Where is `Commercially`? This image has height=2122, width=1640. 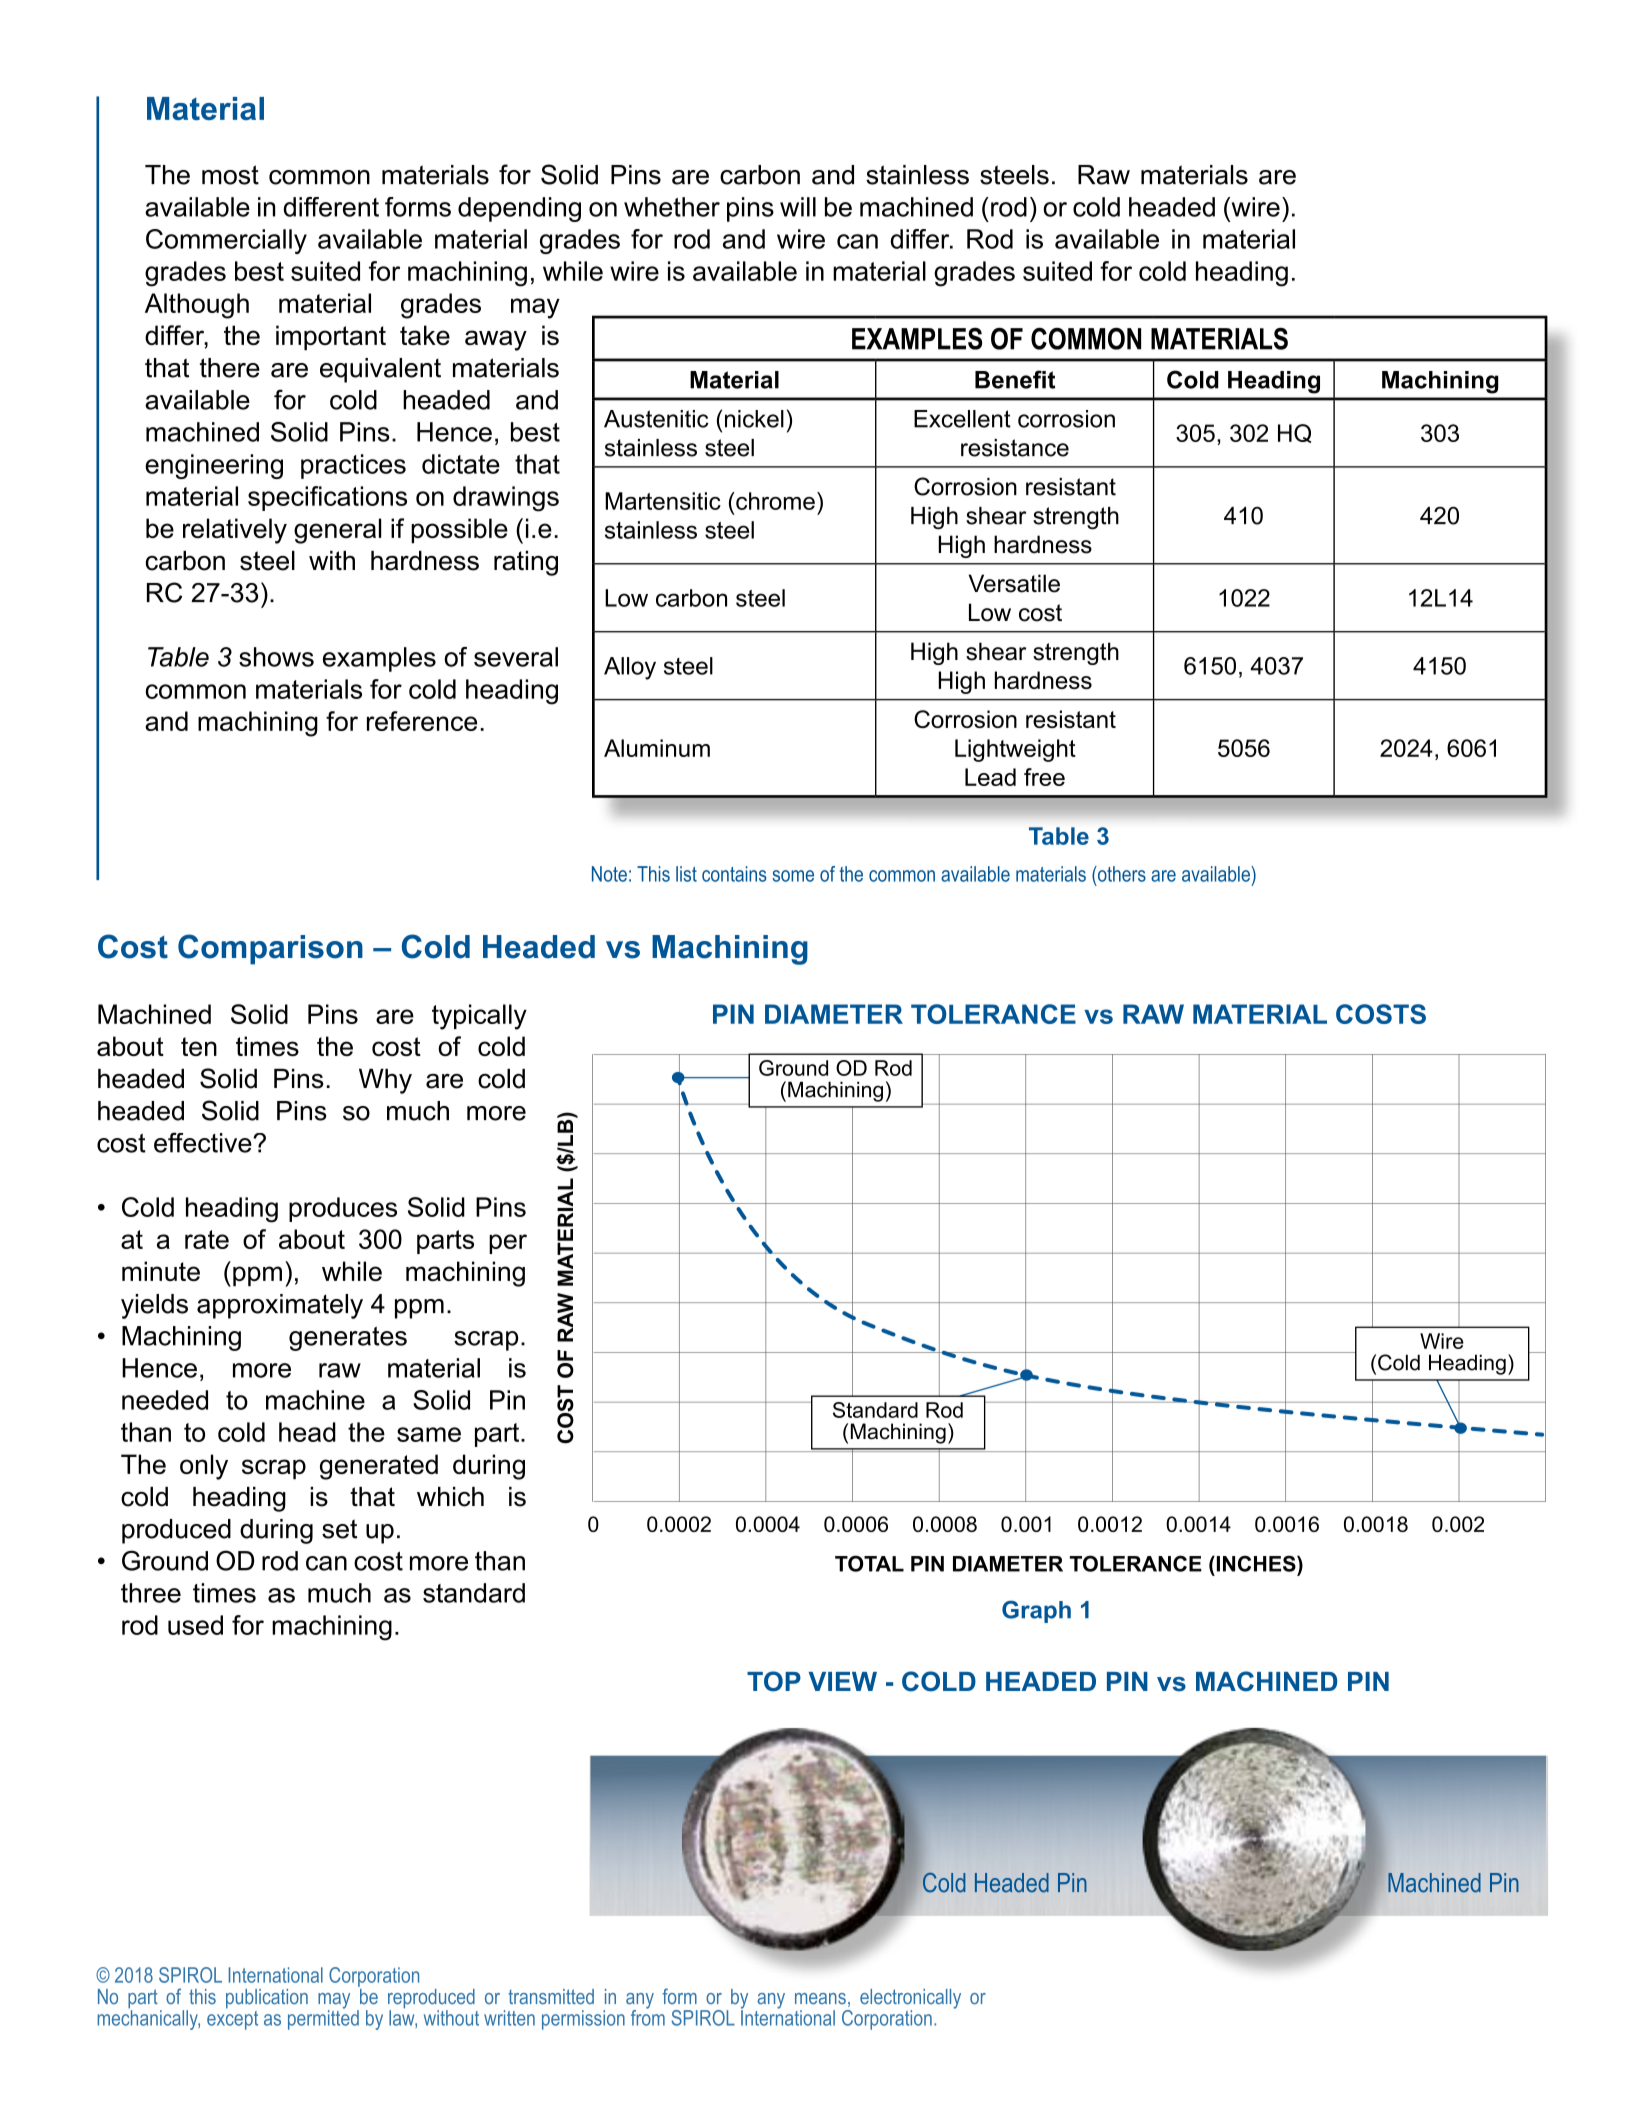 Commercially is located at coordinates (226, 241).
